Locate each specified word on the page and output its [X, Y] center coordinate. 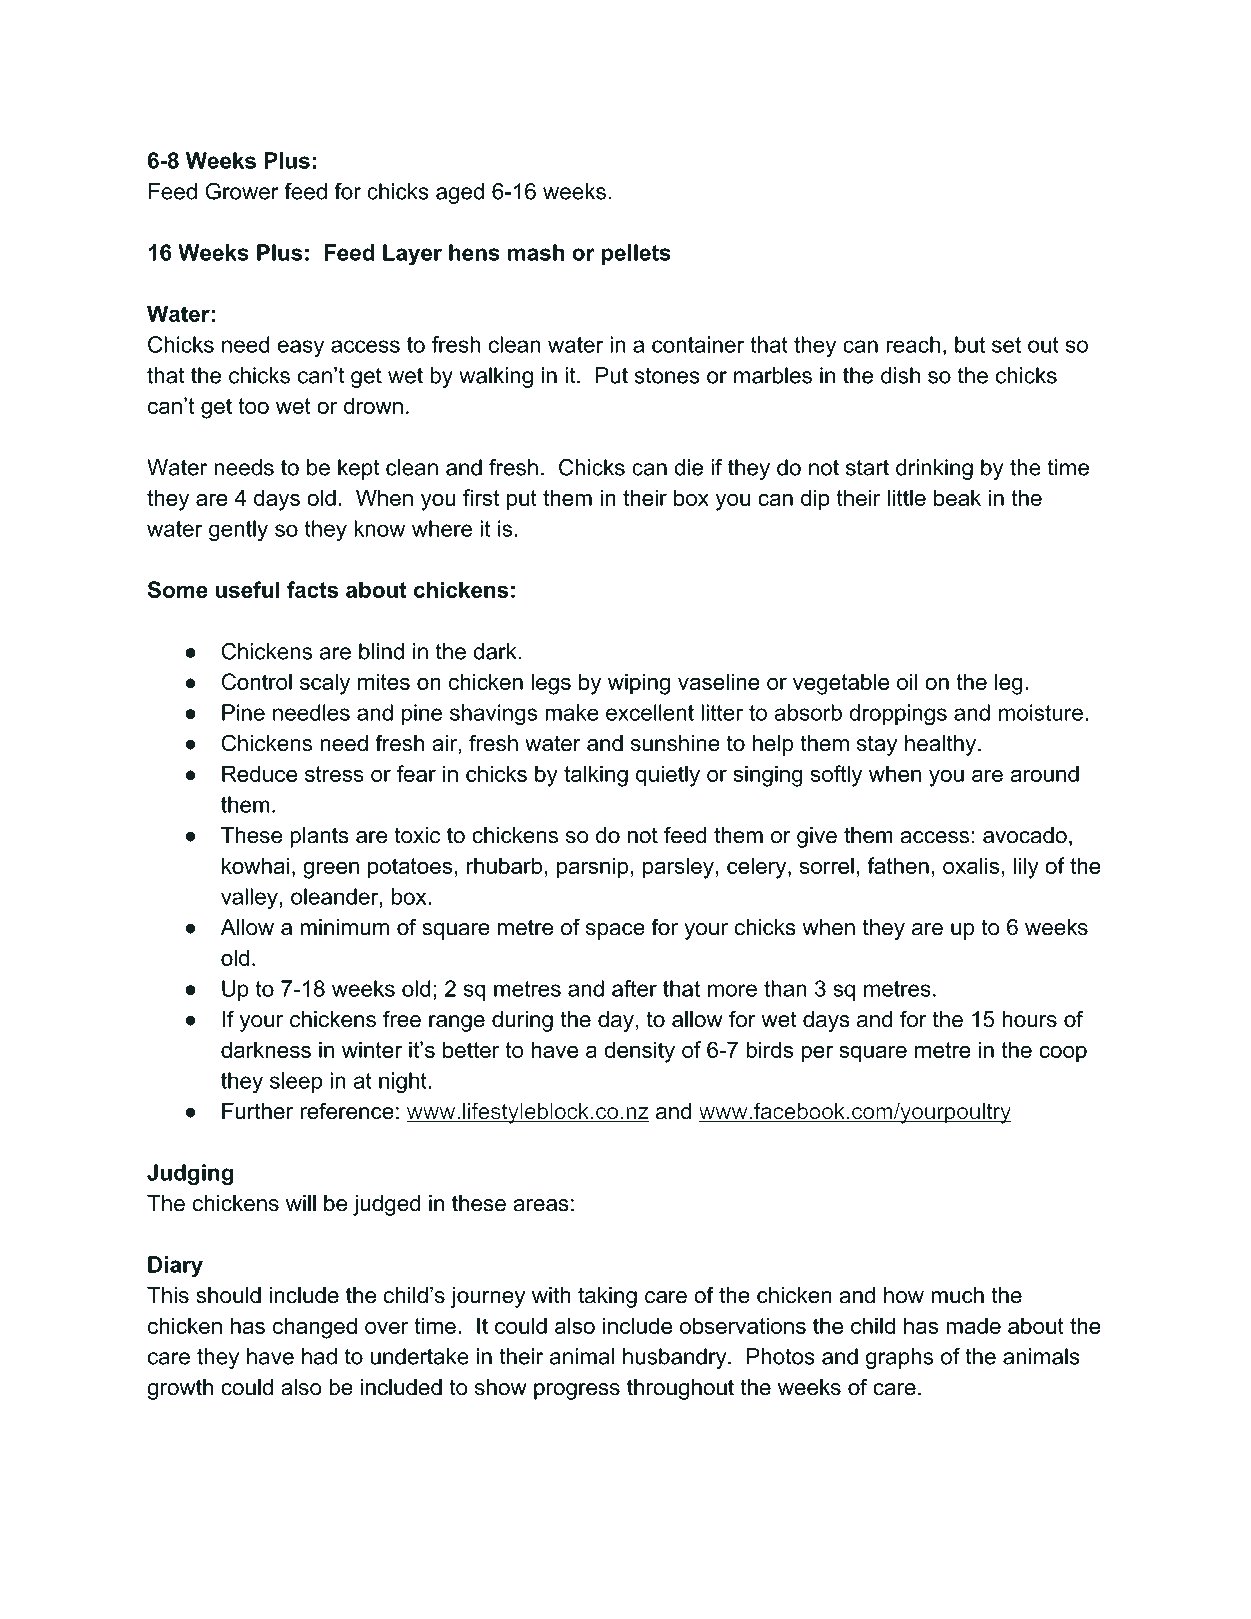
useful [248, 589]
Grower [242, 191]
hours [1029, 1019]
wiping [639, 684]
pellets [636, 254]
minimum [344, 927]
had [319, 1356]
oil [907, 681]
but [970, 344]
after [634, 988]
